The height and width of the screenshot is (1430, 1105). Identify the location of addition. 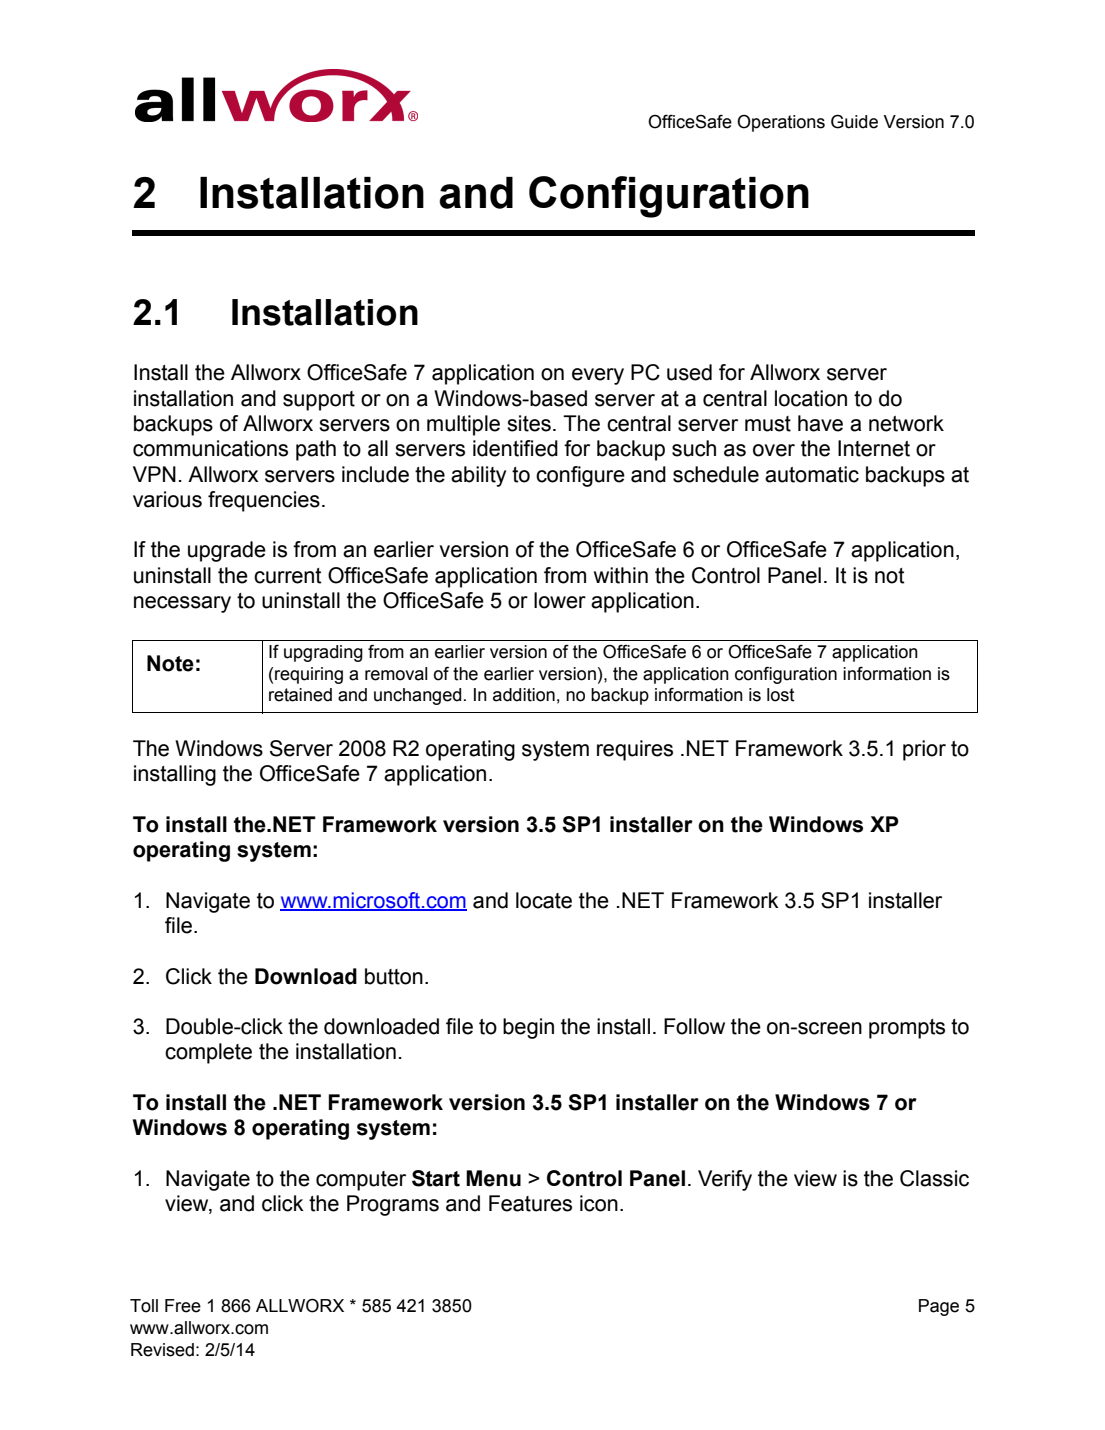
(524, 695).
